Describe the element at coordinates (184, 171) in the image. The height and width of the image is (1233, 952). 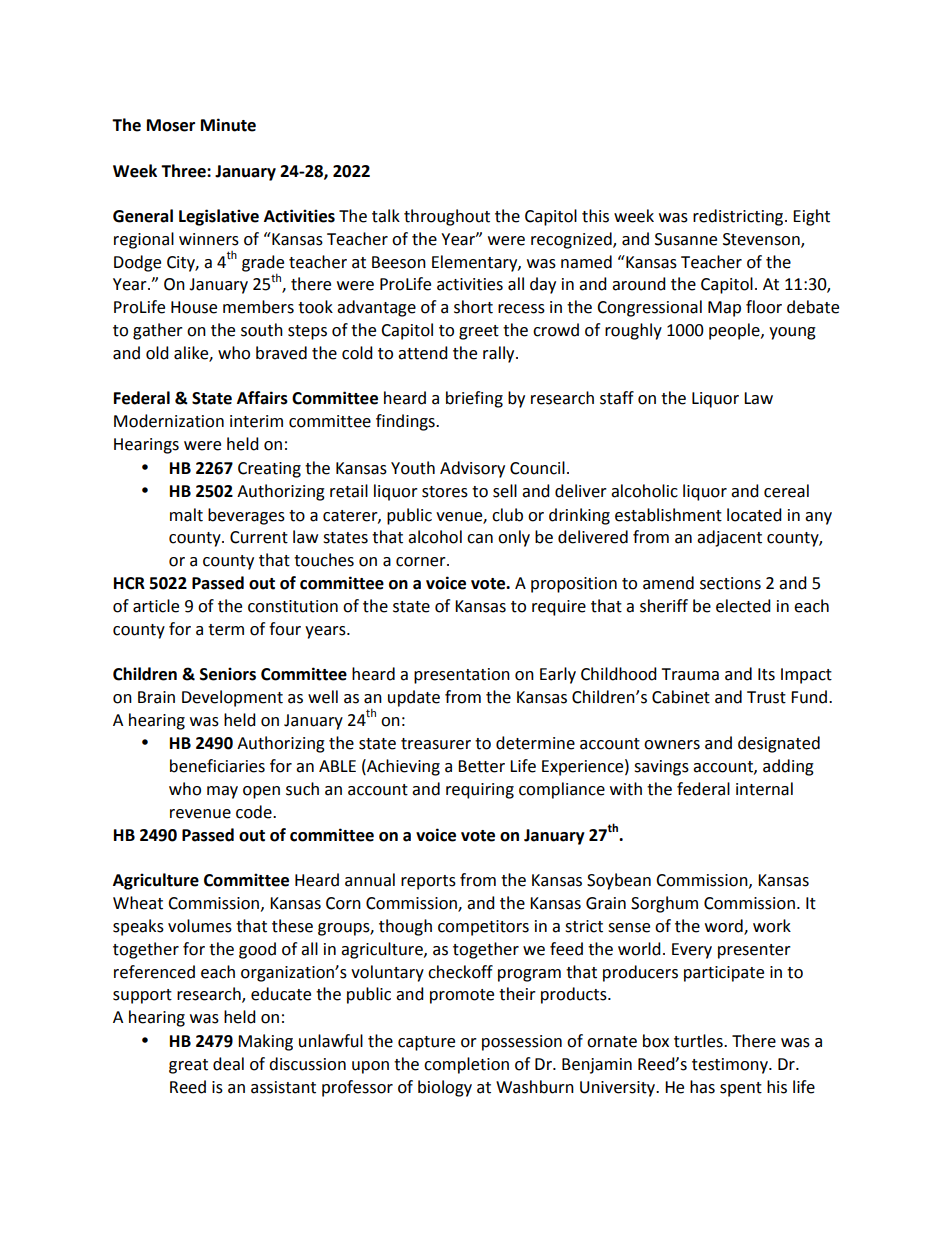
I see `Three` at that location.
